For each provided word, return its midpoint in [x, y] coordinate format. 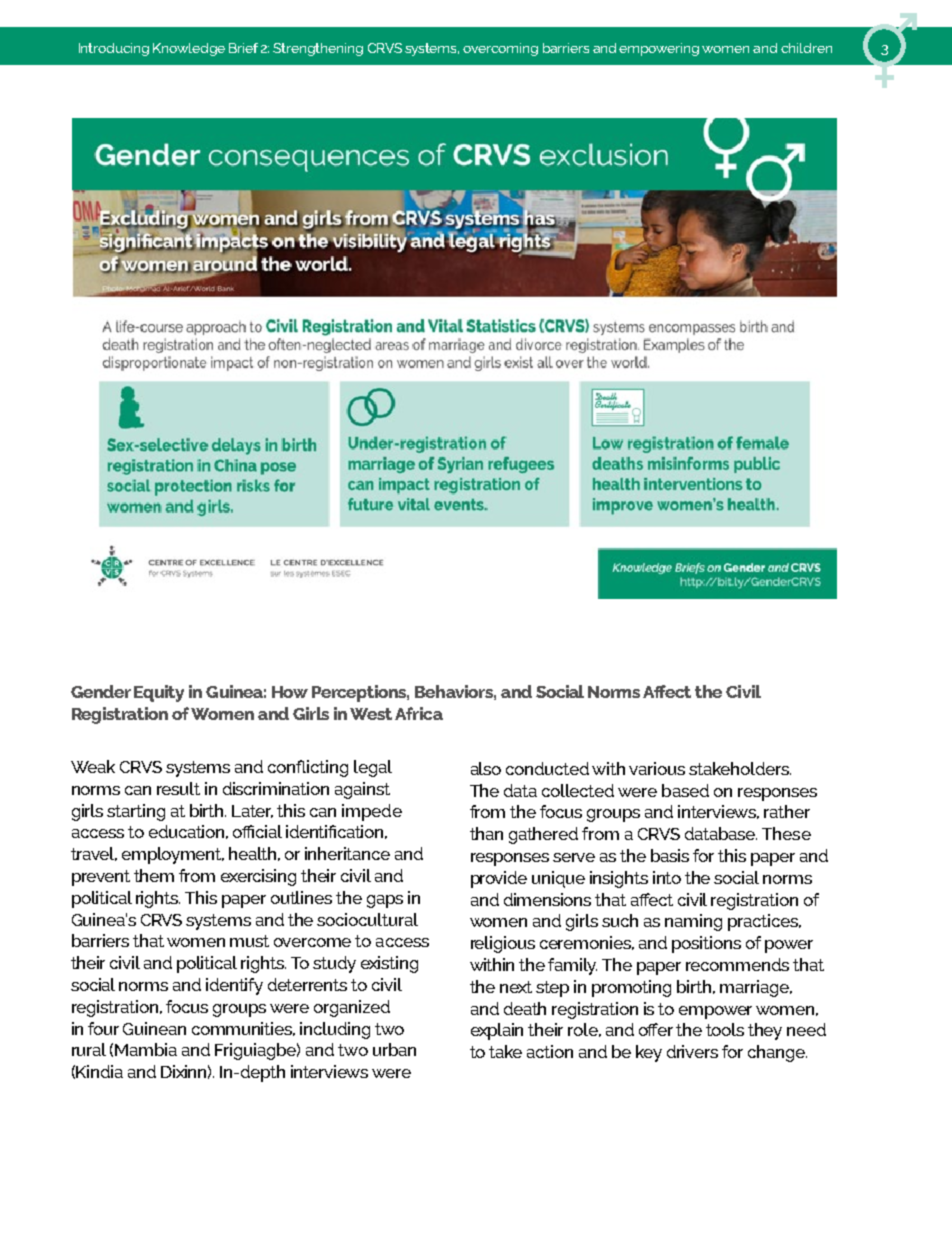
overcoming [500, 49]
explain [497, 1031]
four [103, 1028]
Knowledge [189, 49]
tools [725, 1029]
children [806, 48]
